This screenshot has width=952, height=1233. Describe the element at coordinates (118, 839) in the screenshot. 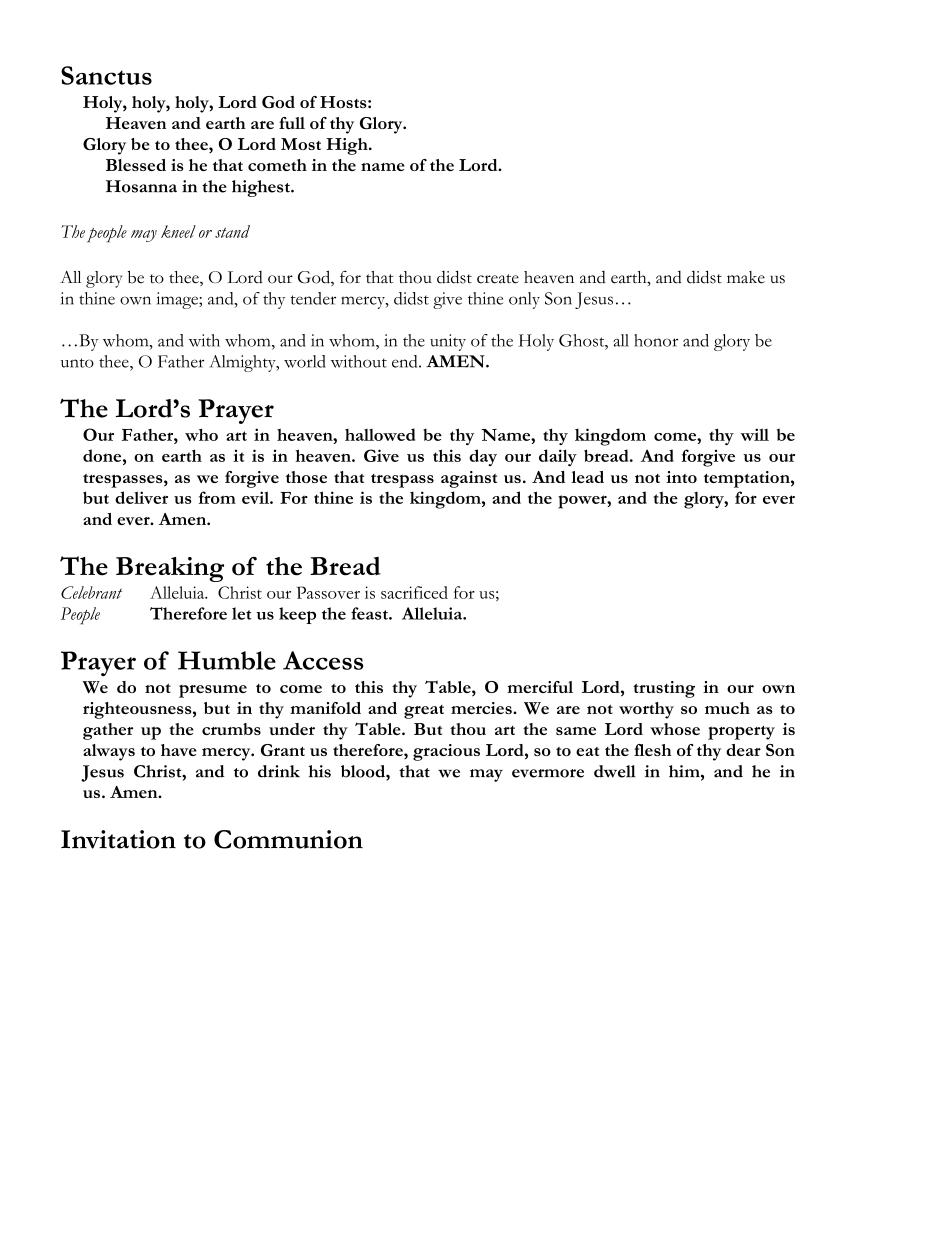

I see `Invitation` at that location.
